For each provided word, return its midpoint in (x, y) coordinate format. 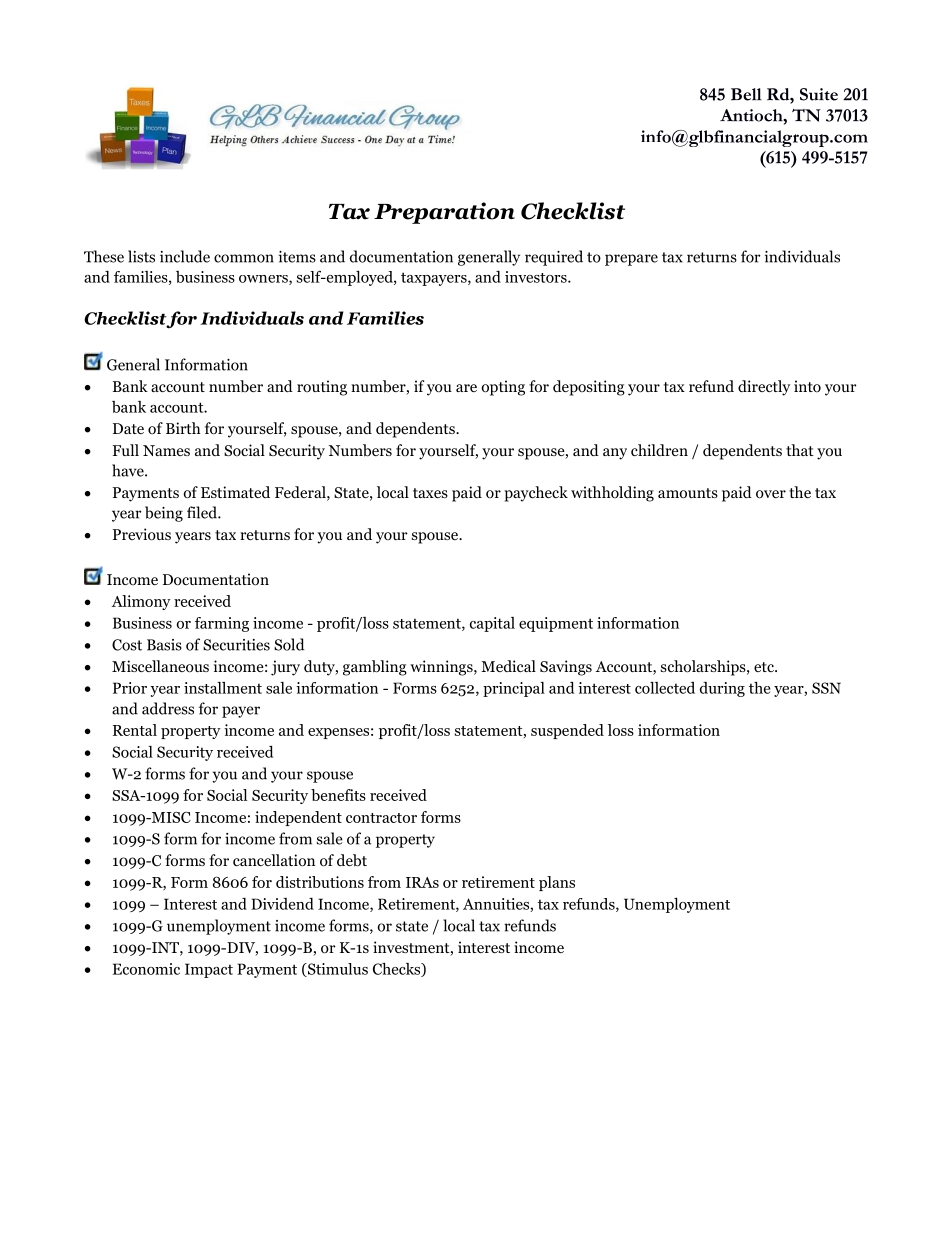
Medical (508, 666)
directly (764, 388)
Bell (746, 94)
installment (223, 688)
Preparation (444, 213)
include (185, 256)
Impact (209, 970)
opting (503, 388)
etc (765, 667)
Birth (183, 428)
